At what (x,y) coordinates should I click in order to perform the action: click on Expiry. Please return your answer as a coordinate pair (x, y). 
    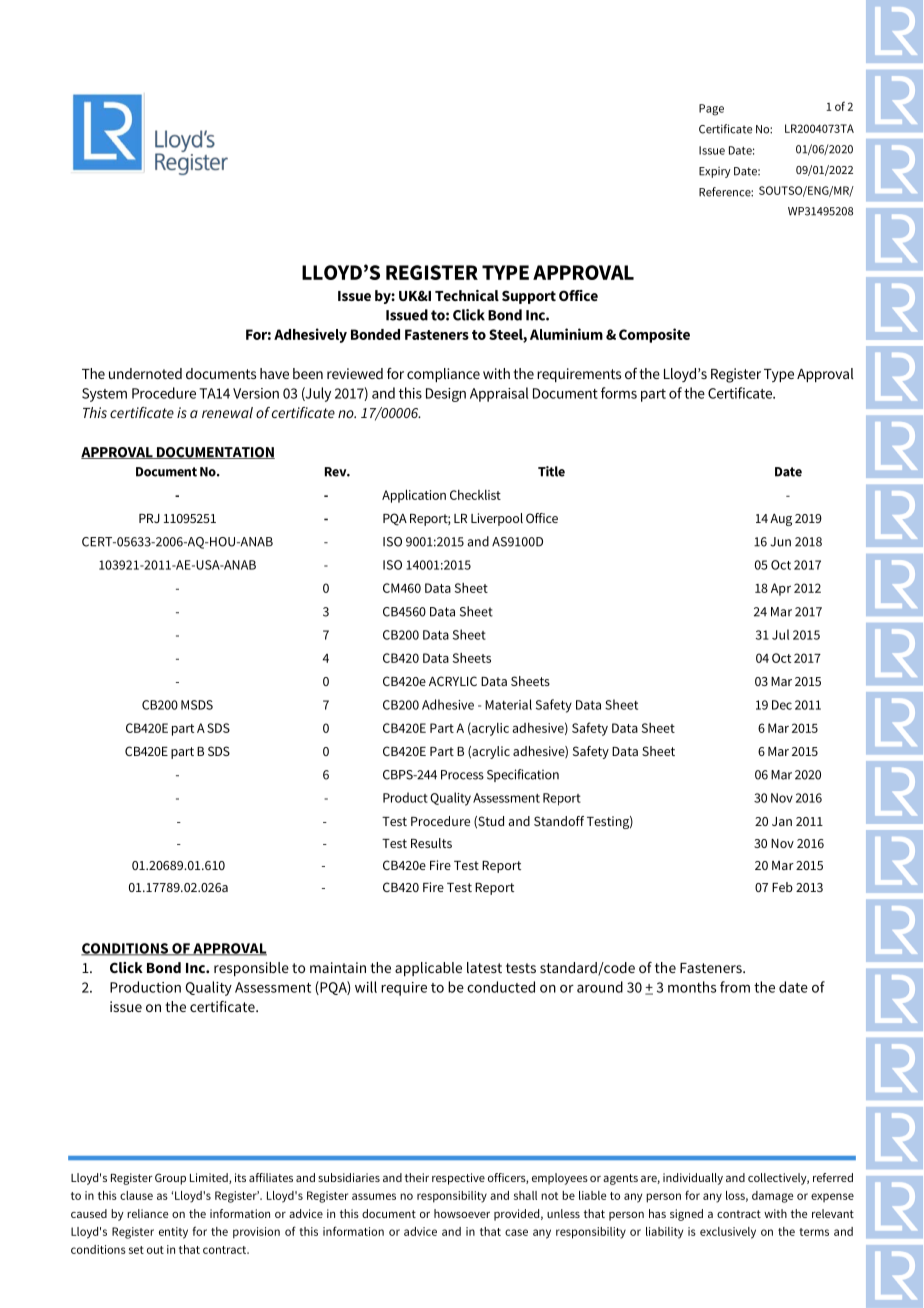
    Looking at the image, I should click on (715, 172).
